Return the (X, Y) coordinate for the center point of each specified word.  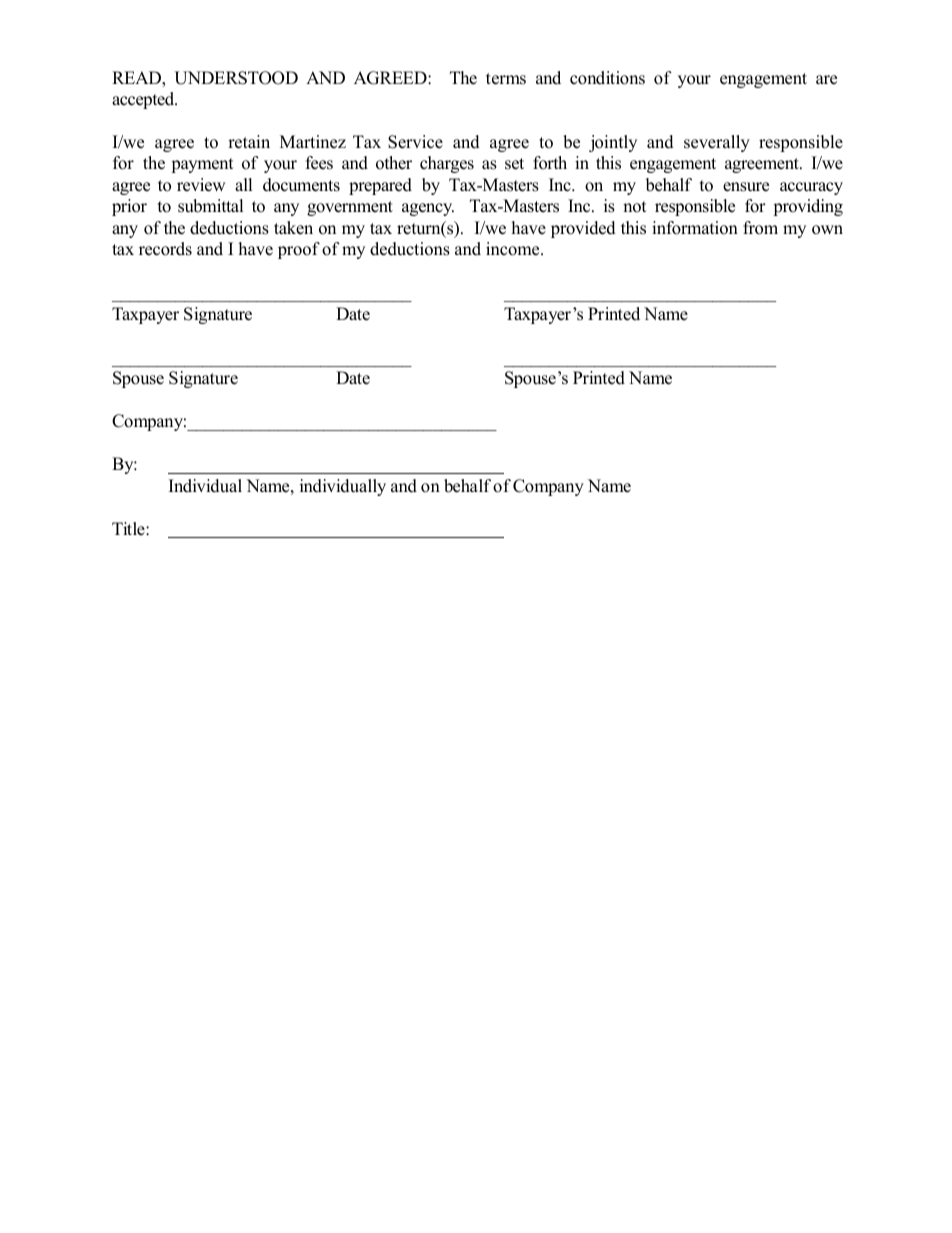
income (514, 249)
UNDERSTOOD (236, 78)
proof (299, 250)
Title (129, 529)
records (165, 249)
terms (506, 79)
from (760, 228)
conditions (607, 78)
